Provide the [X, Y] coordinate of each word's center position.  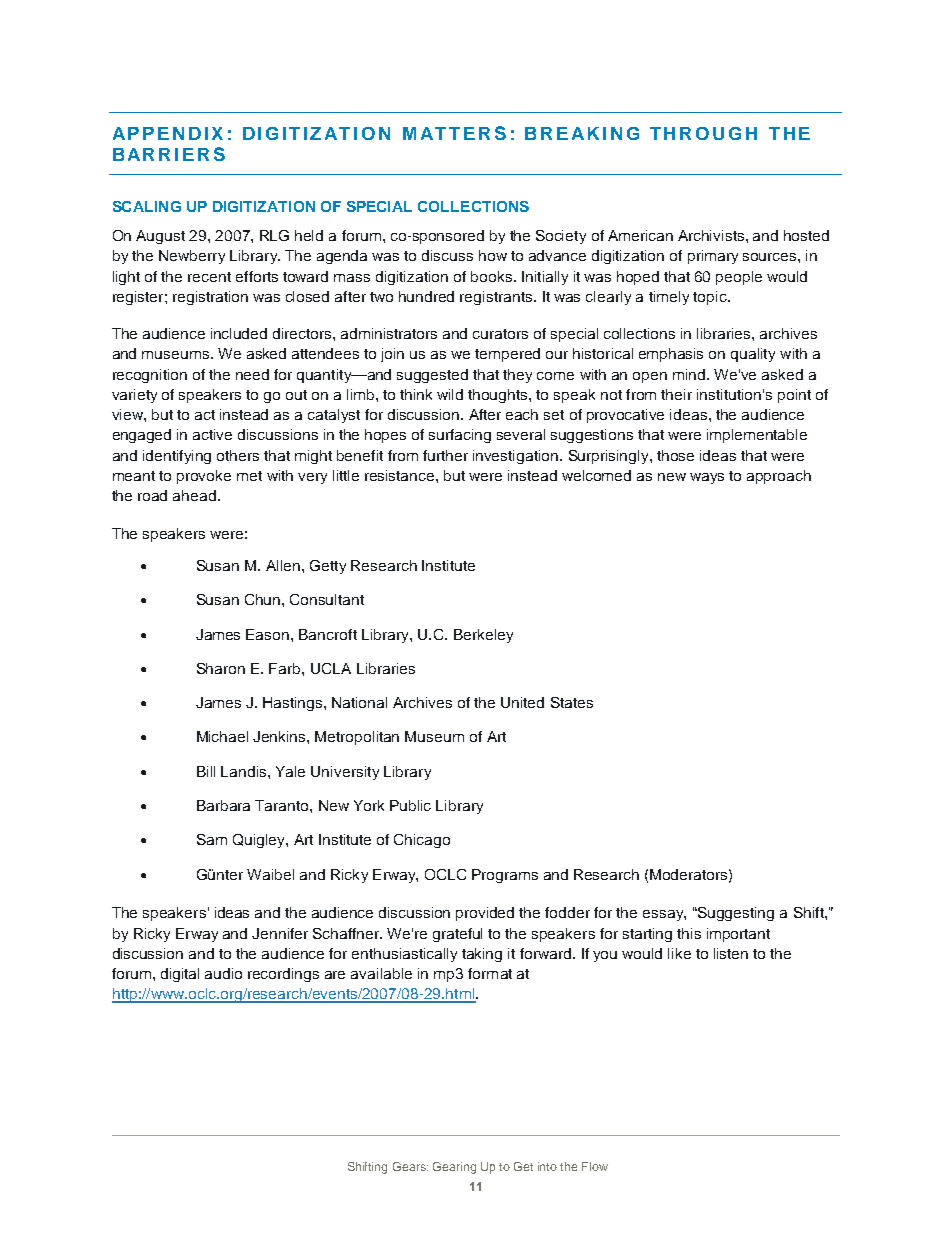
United [522, 702]
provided [485, 914]
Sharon [221, 668]
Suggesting [735, 914]
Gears [410, 1166]
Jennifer [280, 933]
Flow [595, 1166]
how [493, 255]
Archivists [712, 235]
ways [707, 478]
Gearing [454, 1168]
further [445, 455]
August [160, 237]
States [572, 702]
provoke [204, 477]
